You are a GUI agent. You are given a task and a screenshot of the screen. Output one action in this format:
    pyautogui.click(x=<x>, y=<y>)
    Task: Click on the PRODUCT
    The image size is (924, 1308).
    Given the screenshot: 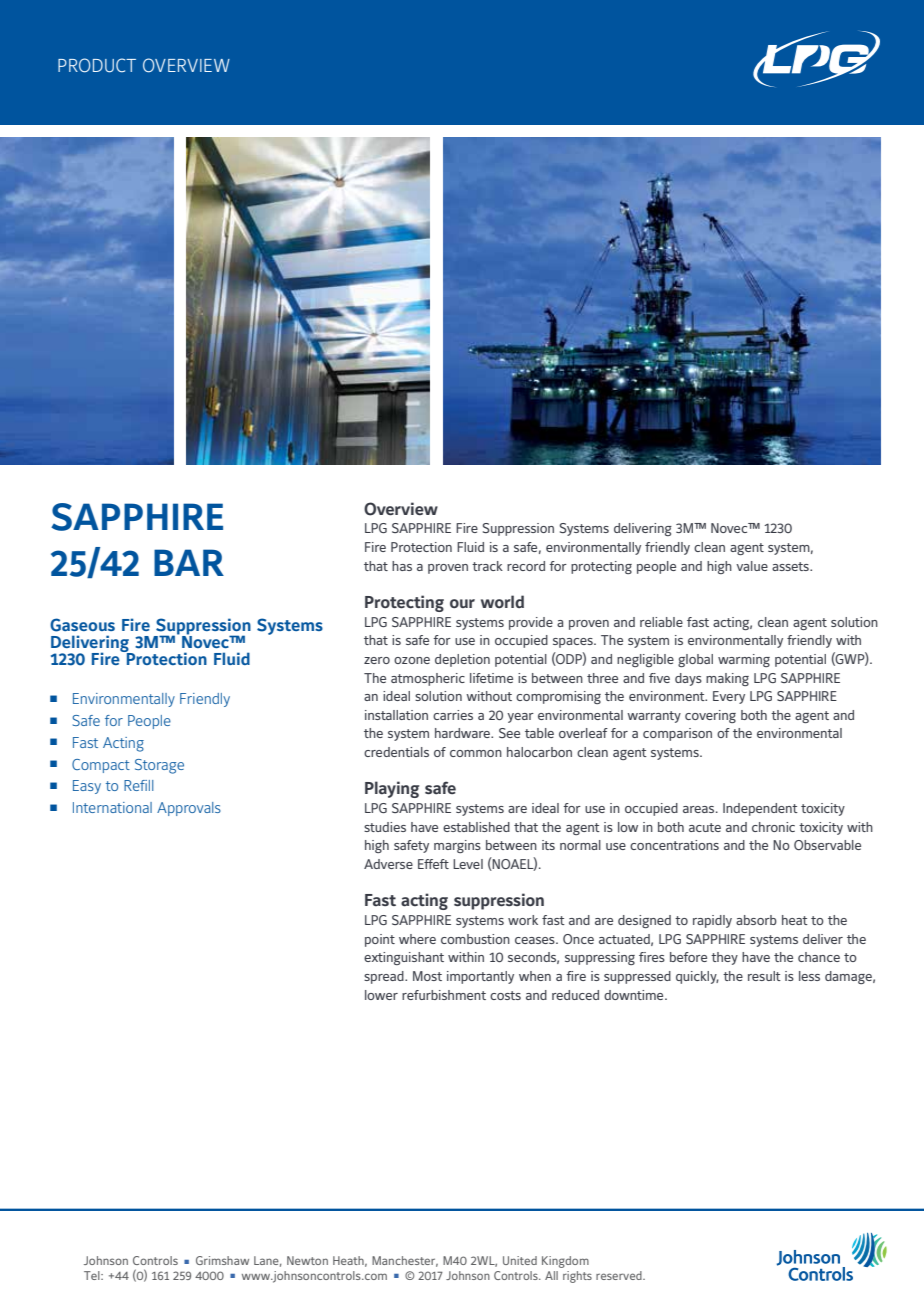 What is the action you would take?
    pyautogui.click(x=97, y=65)
